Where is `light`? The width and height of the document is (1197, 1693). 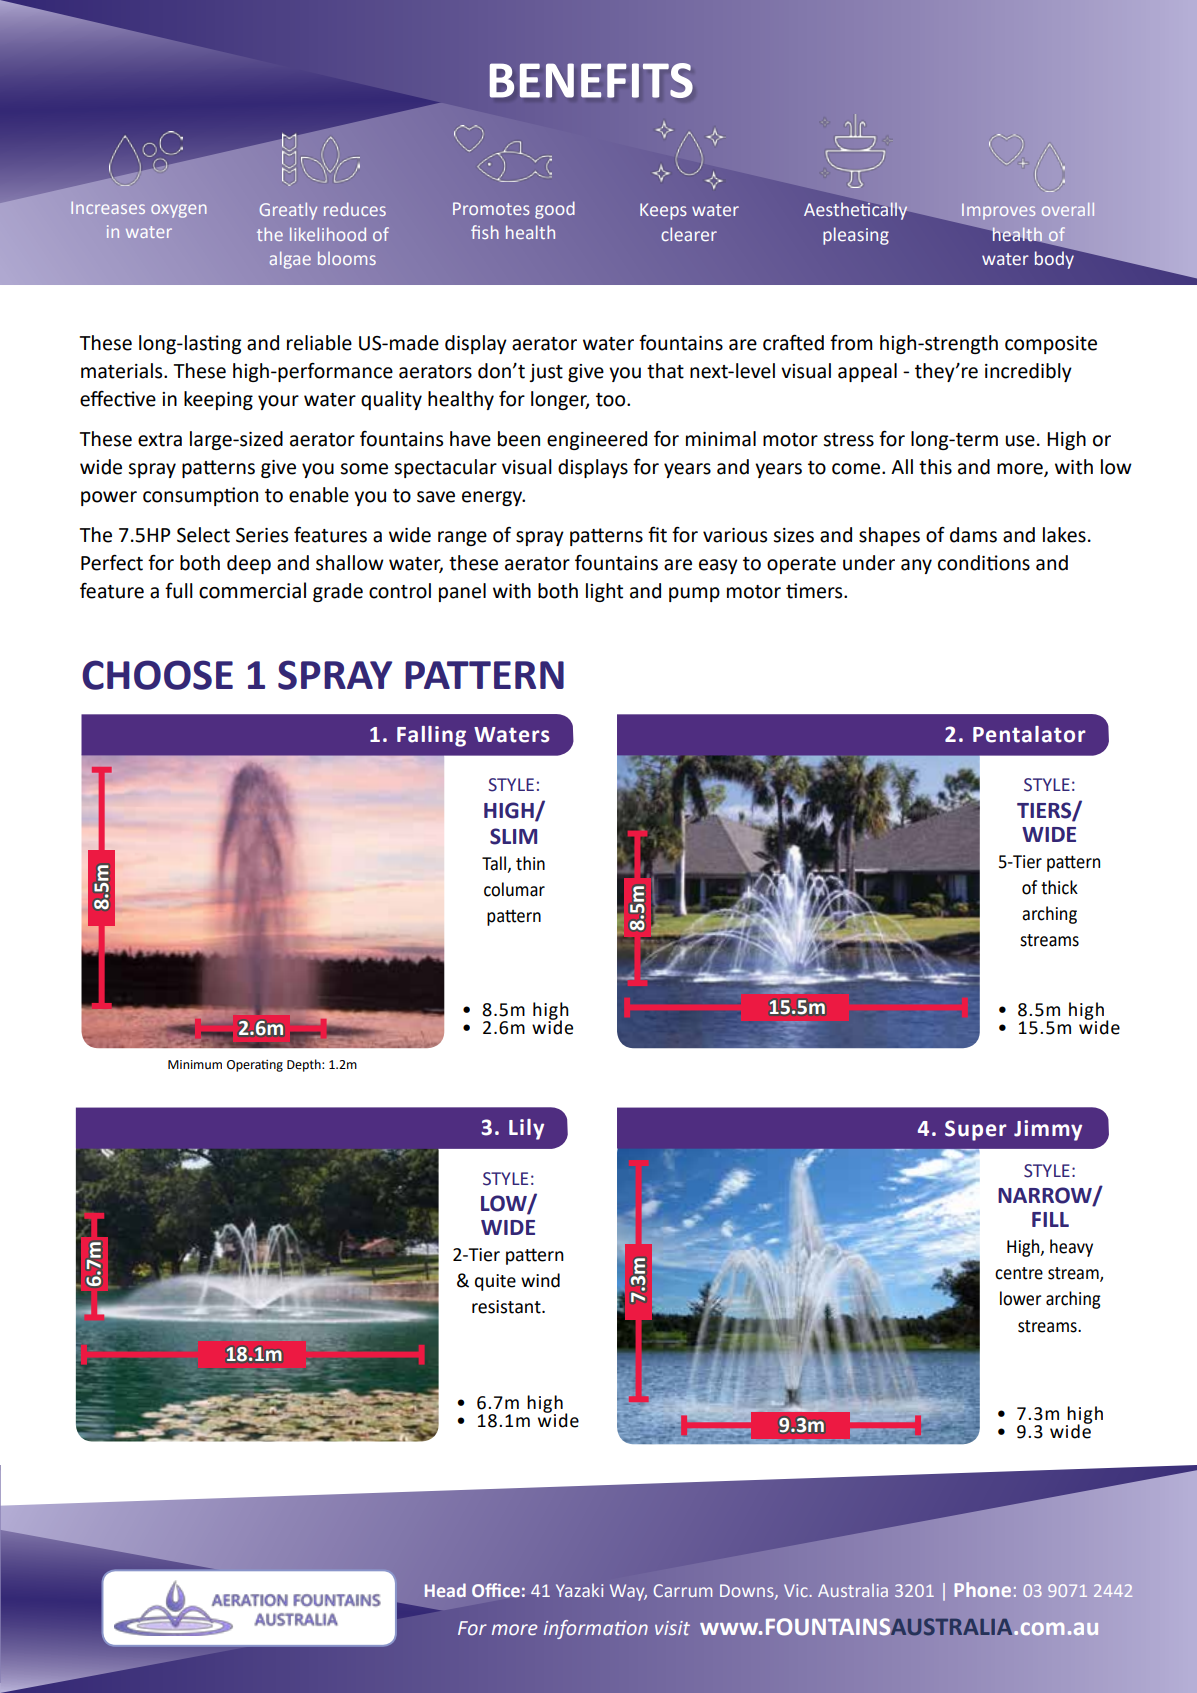 light is located at coordinates (604, 592).
